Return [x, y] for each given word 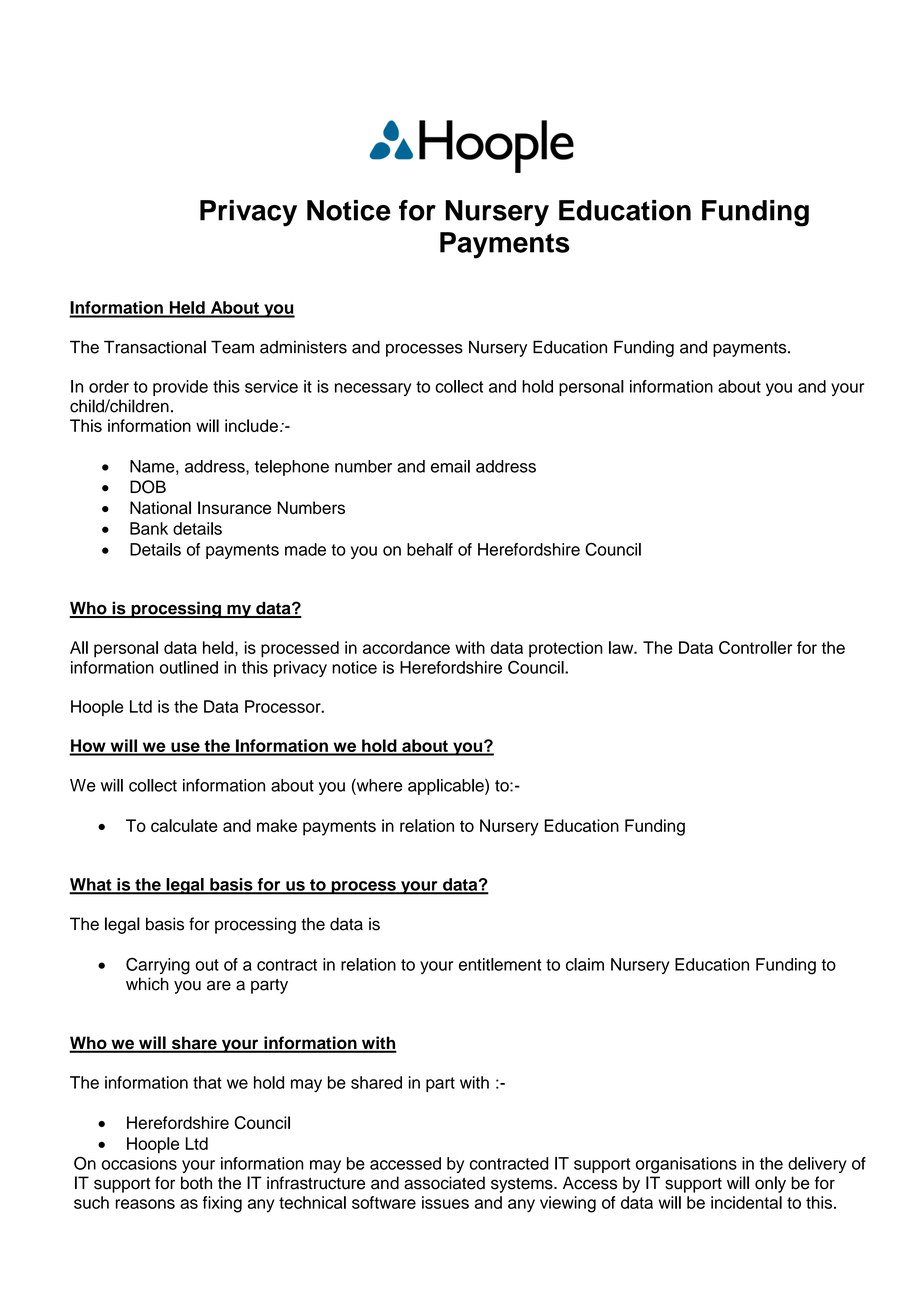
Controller [755, 647]
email [450, 466]
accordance [406, 647]
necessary [373, 389]
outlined [189, 667]
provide [180, 388]
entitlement [500, 964]
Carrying [158, 966]
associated [444, 1183]
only [770, 1184]
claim [585, 964]
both [196, 1183]
